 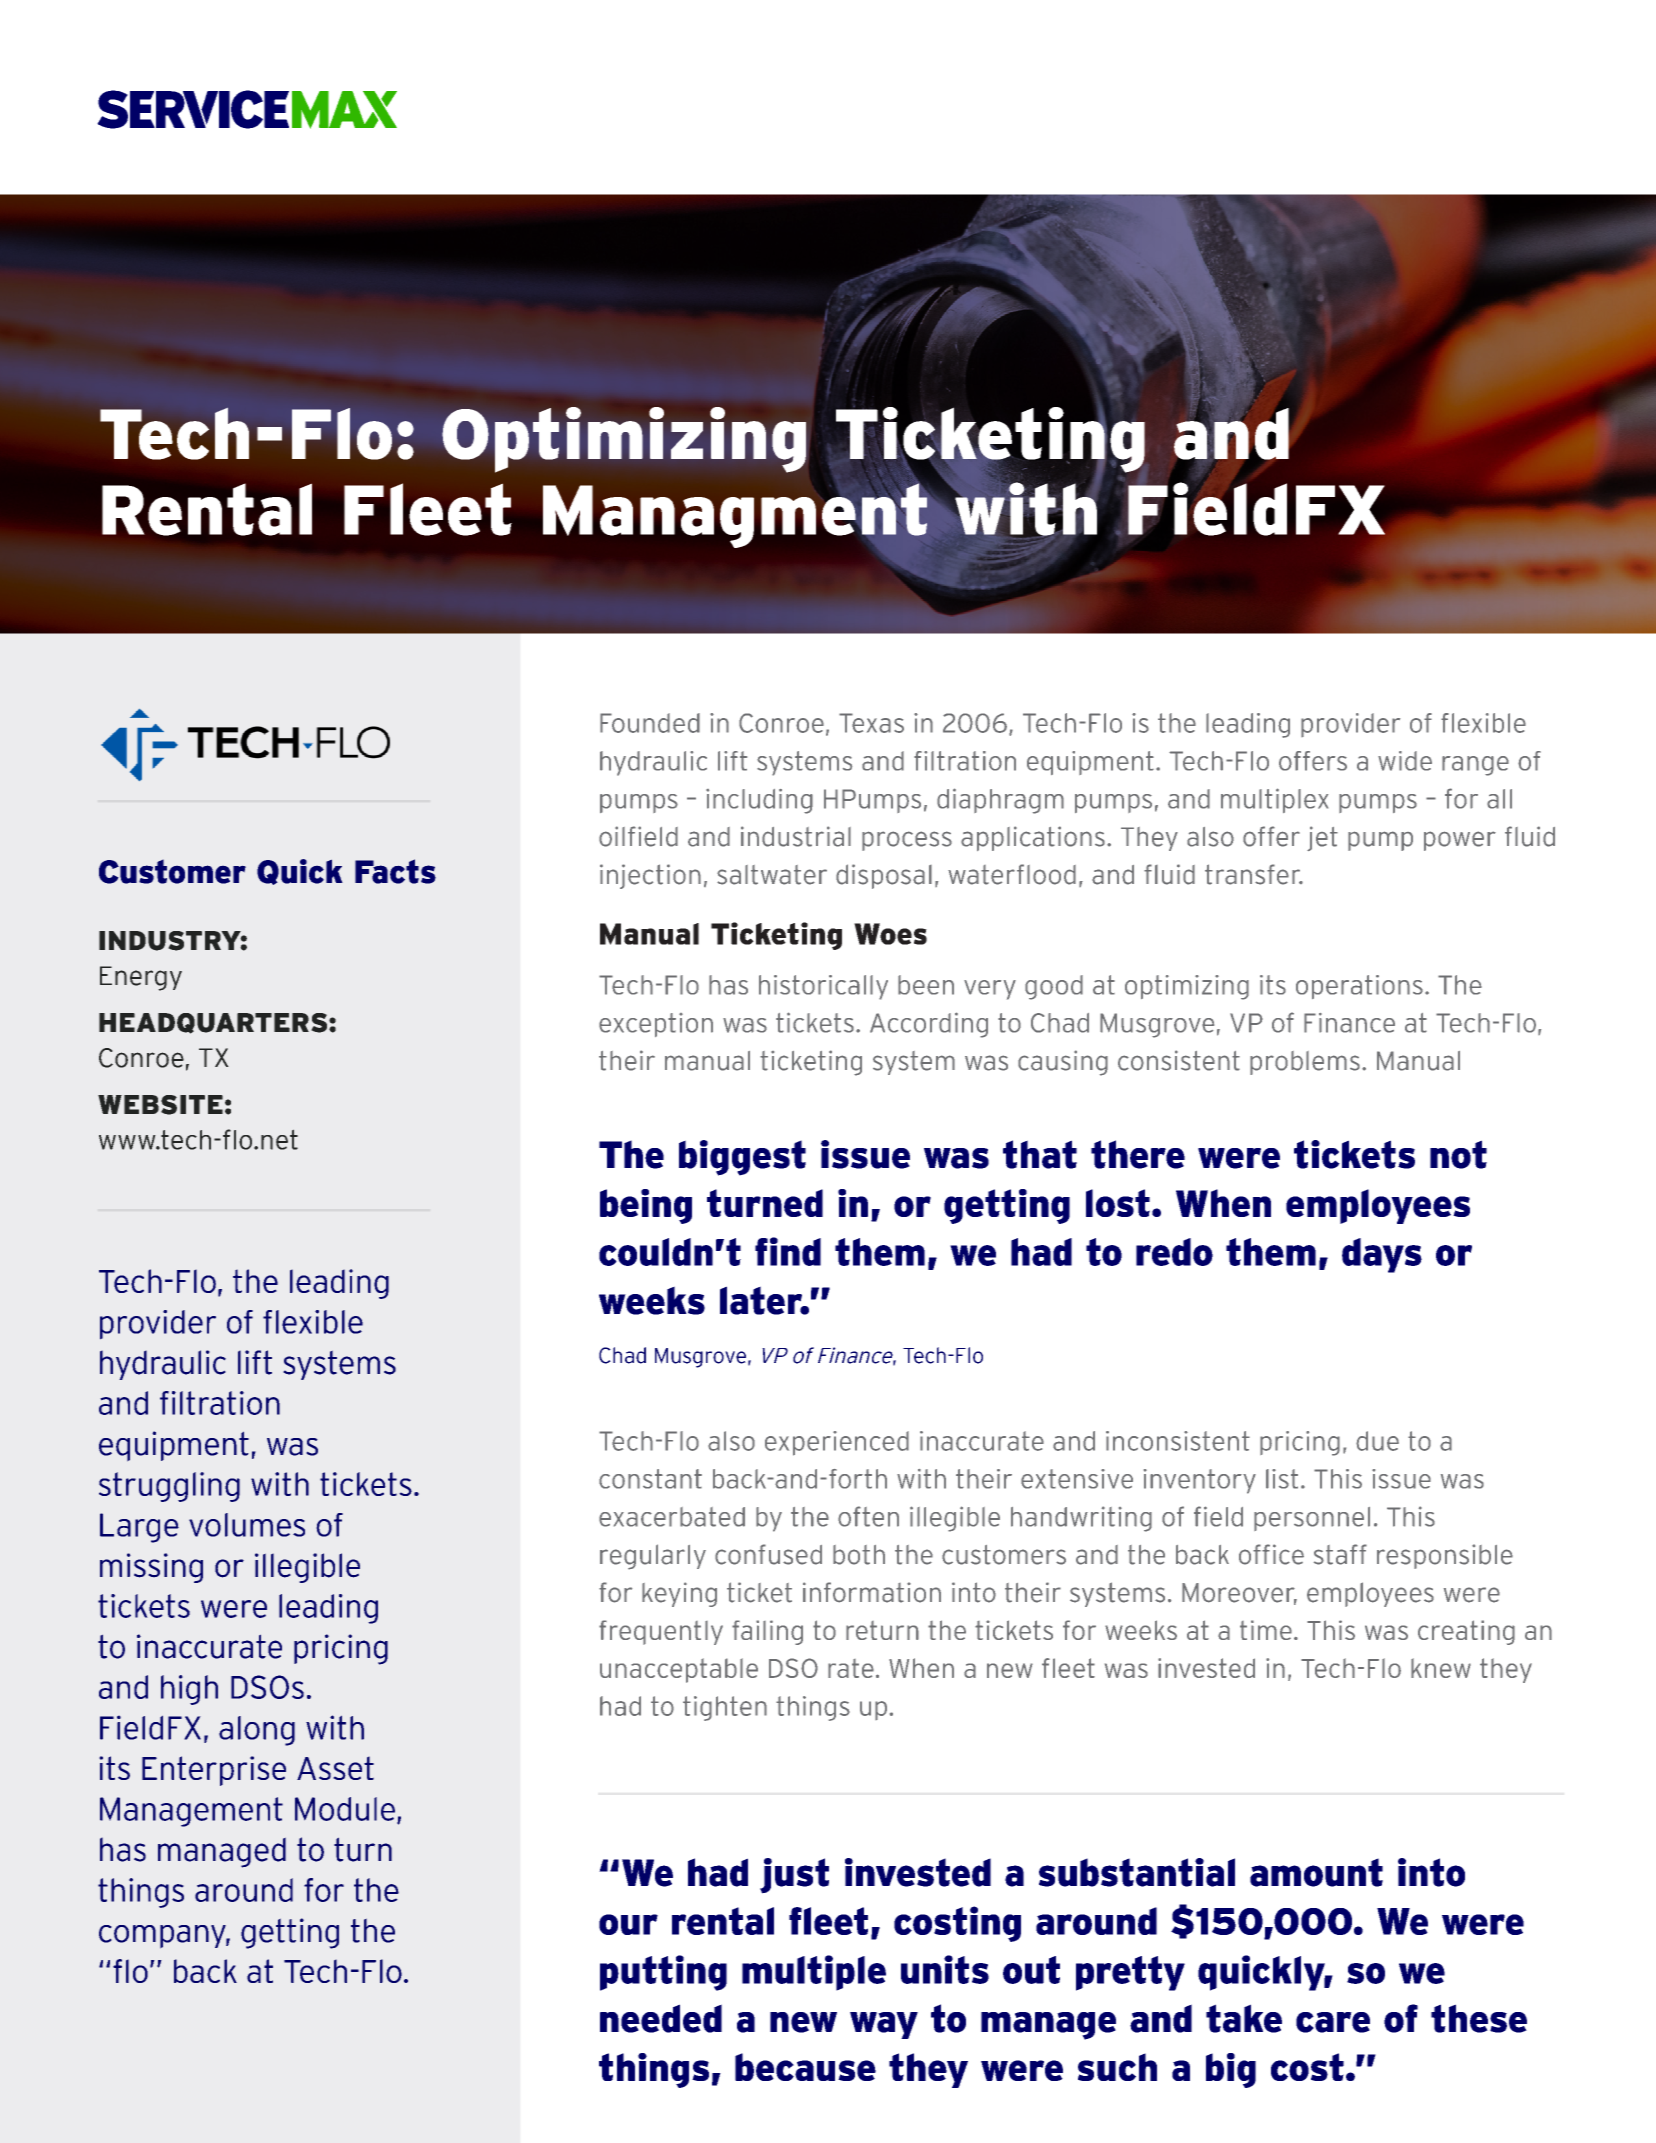 I want to click on along, so click(x=257, y=1731).
